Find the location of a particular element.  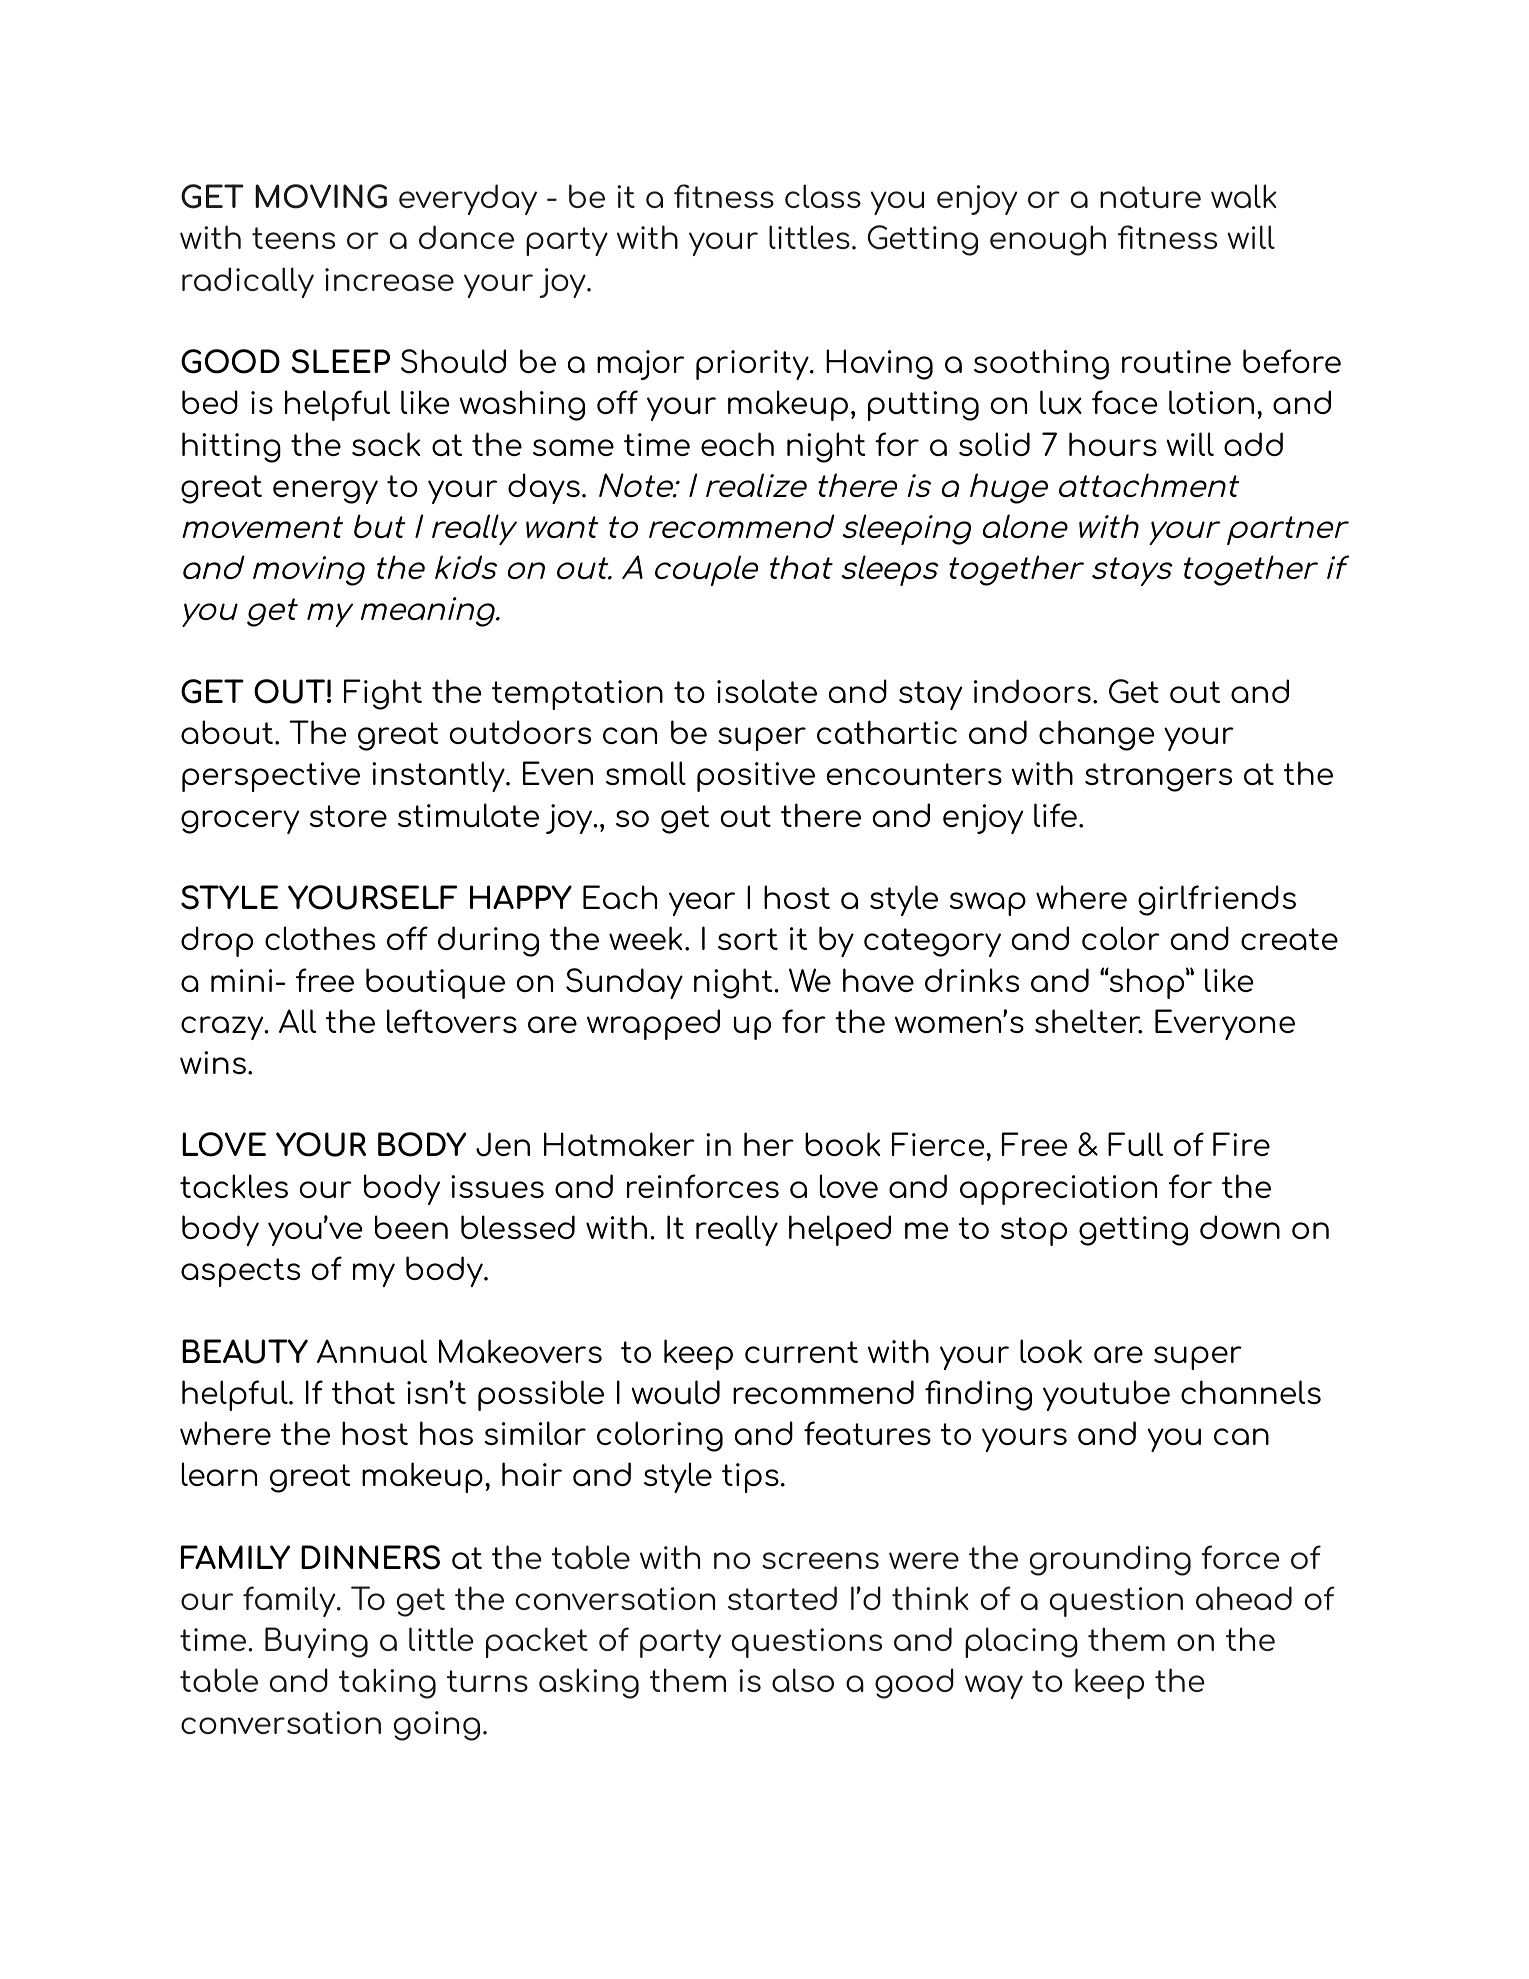

isolate is located at coordinates (767, 691).
